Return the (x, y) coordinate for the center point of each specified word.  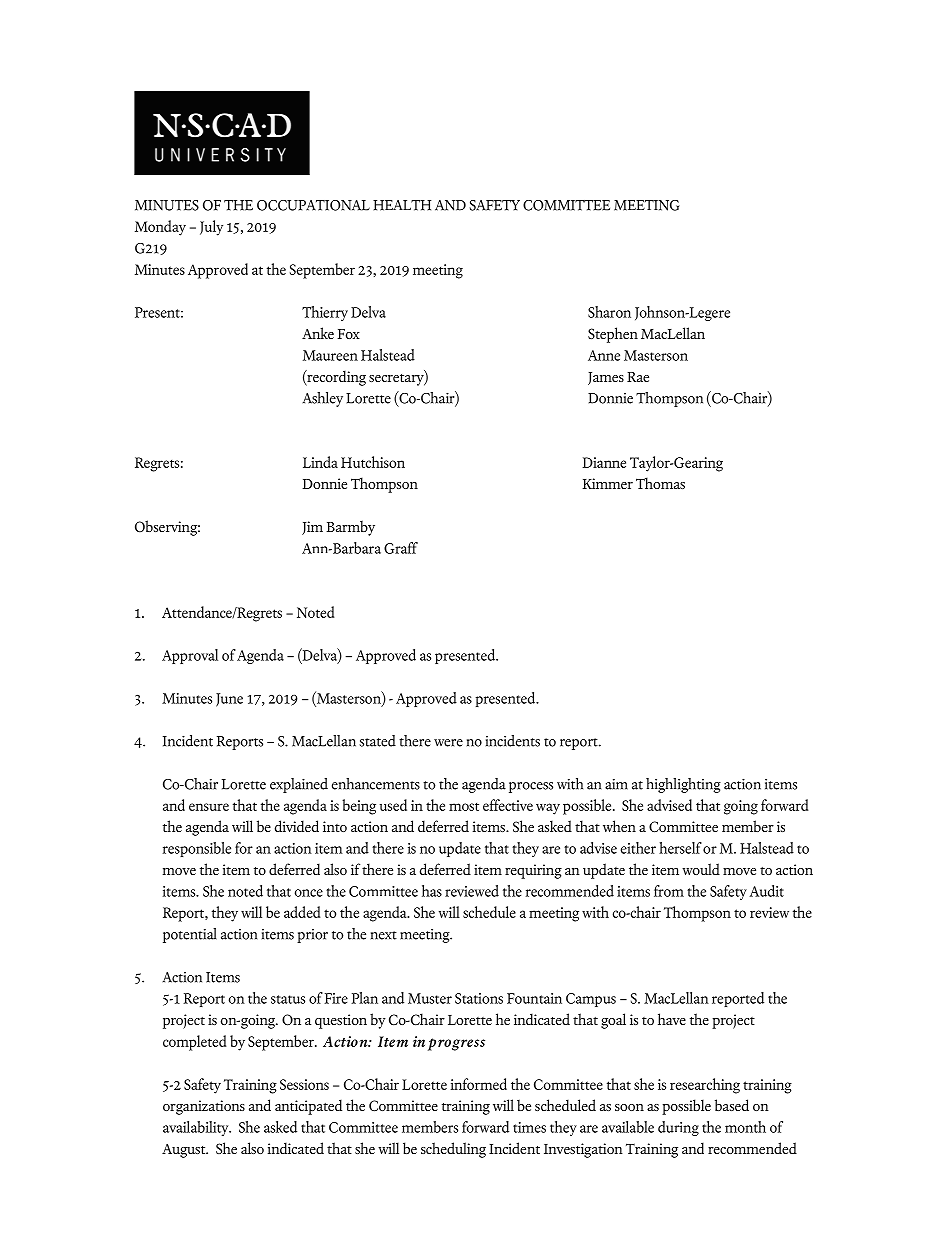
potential (190, 935)
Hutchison (373, 462)
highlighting (683, 785)
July (211, 228)
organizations (204, 1107)
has (432, 891)
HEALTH (402, 205)
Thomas (660, 483)
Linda (320, 462)
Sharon (609, 312)
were (448, 743)
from (669, 891)
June (229, 700)
